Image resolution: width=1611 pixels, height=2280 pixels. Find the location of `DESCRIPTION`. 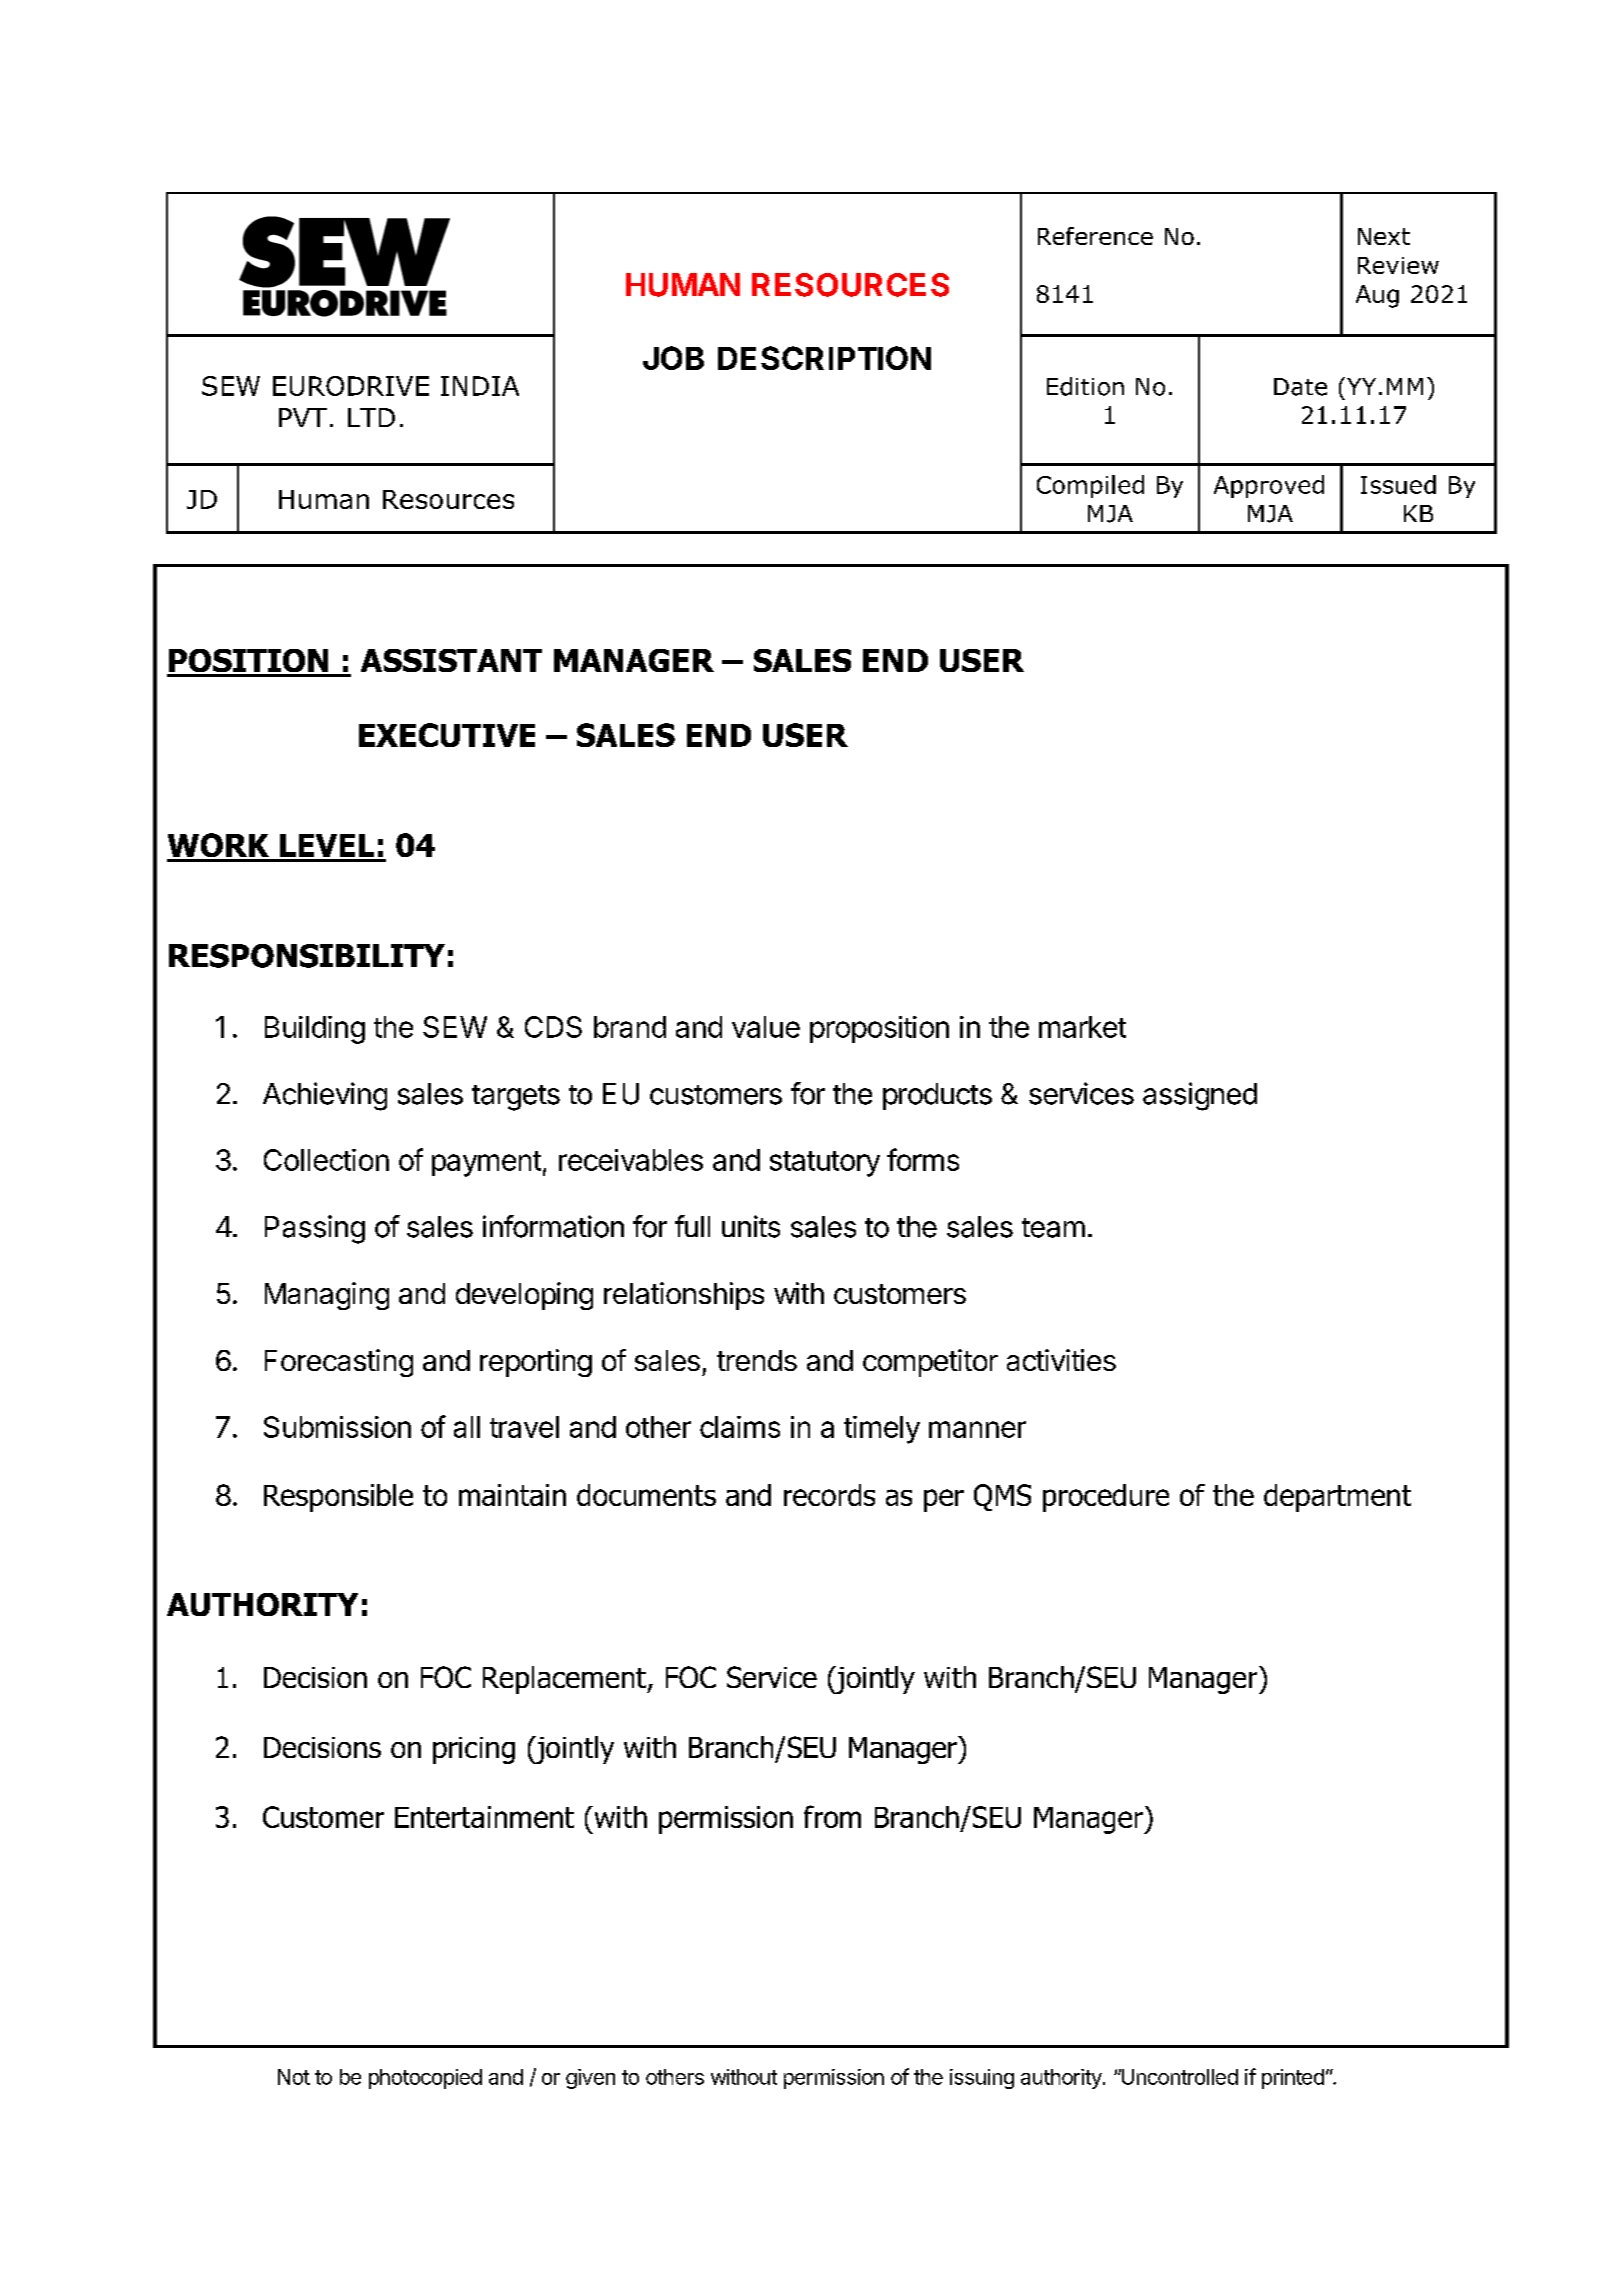

DESCRIPTION is located at coordinates (824, 358).
